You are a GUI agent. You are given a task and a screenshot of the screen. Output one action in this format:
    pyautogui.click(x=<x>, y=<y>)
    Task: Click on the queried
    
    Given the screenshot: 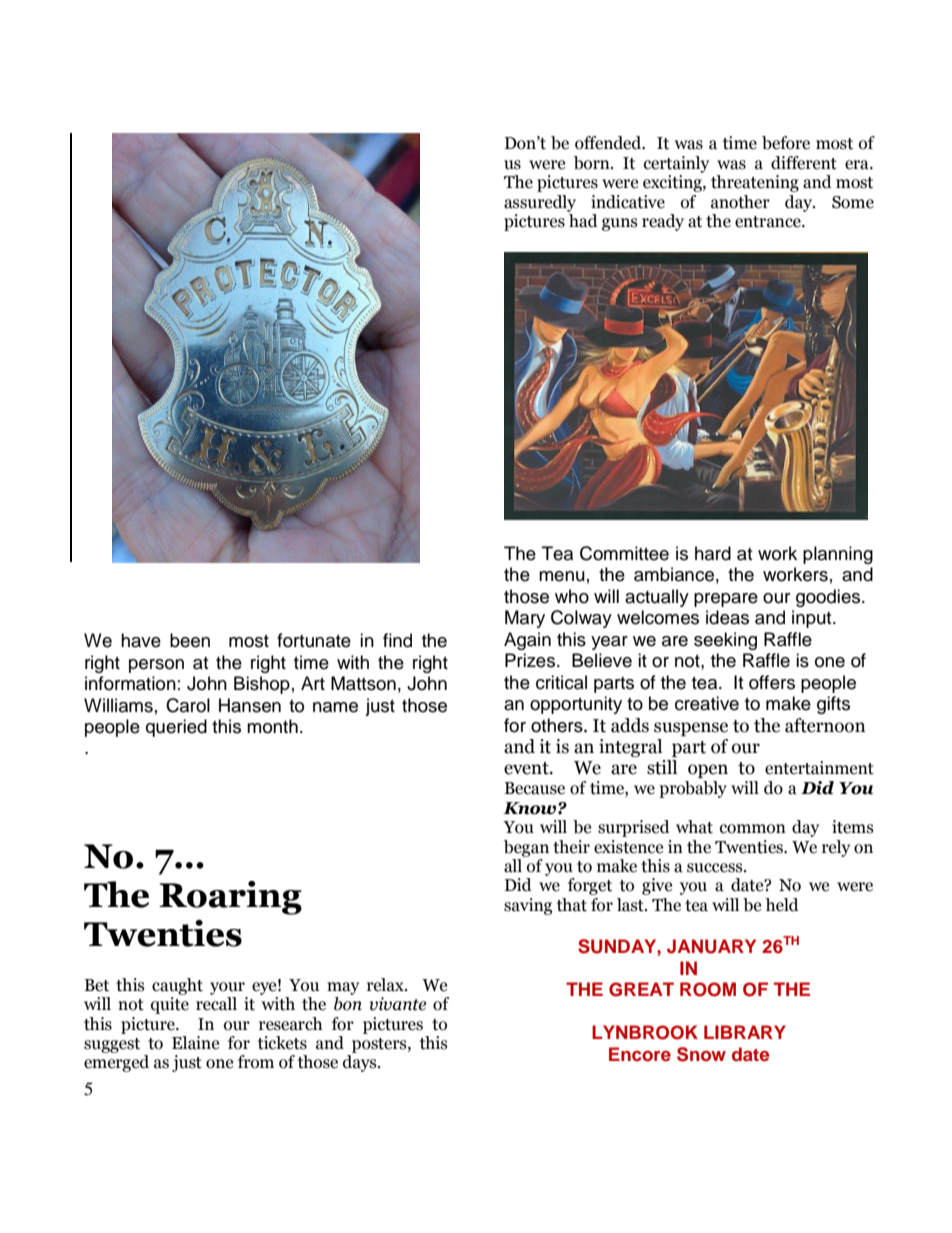 What is the action you would take?
    pyautogui.click(x=176, y=728)
